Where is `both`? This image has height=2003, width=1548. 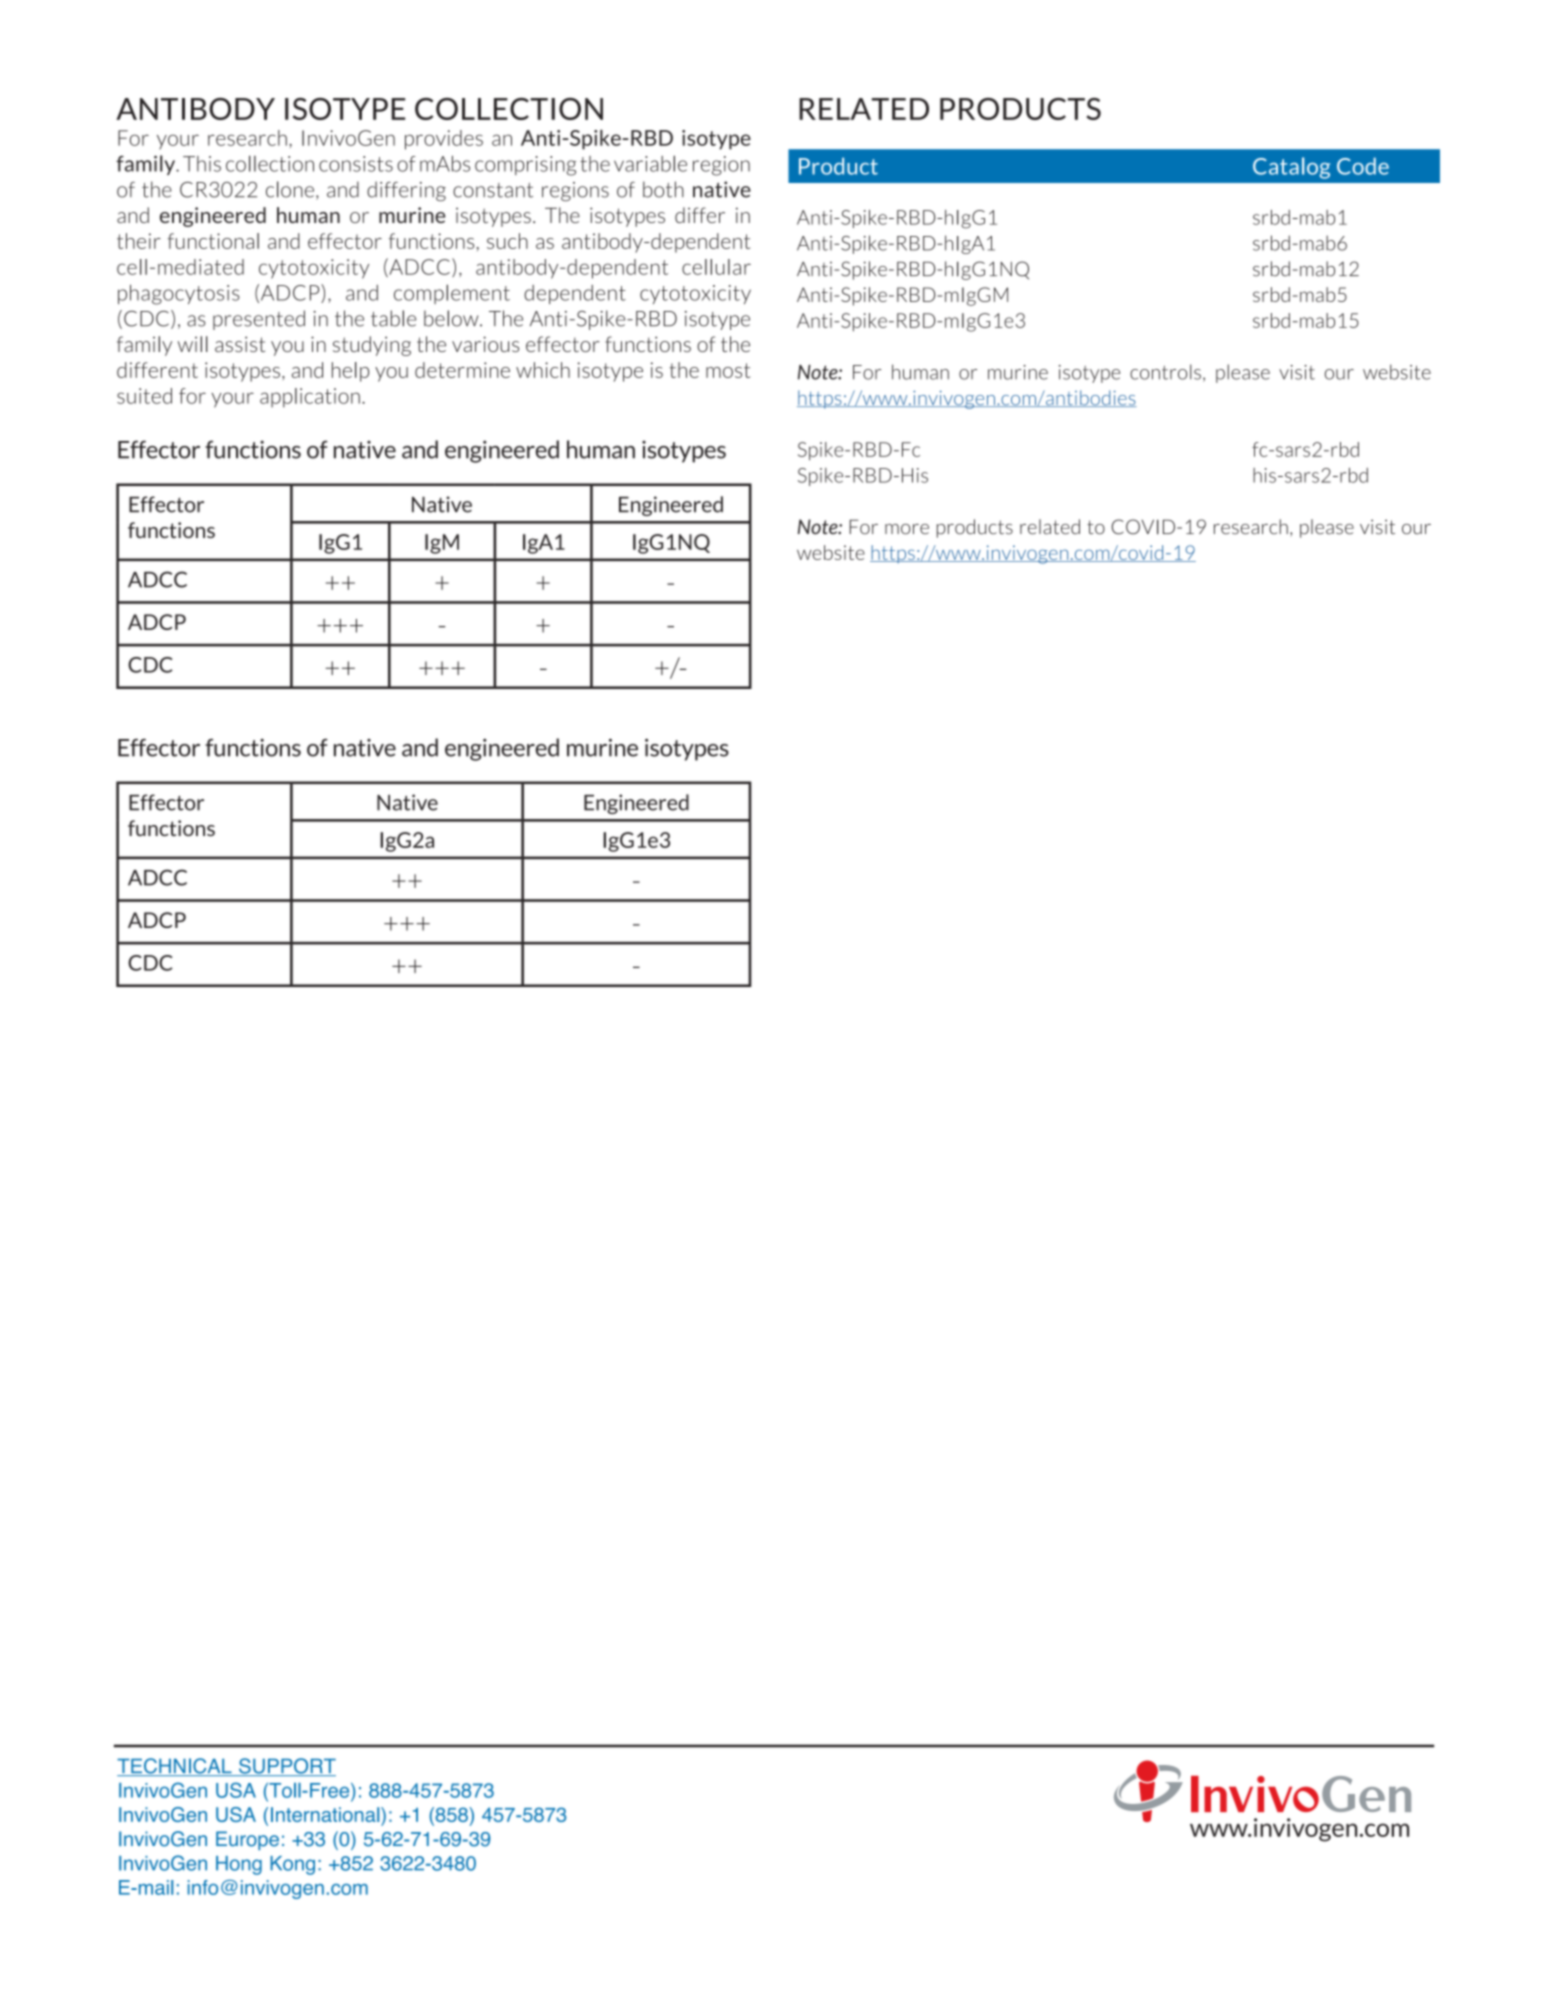
both is located at coordinates (663, 189).
